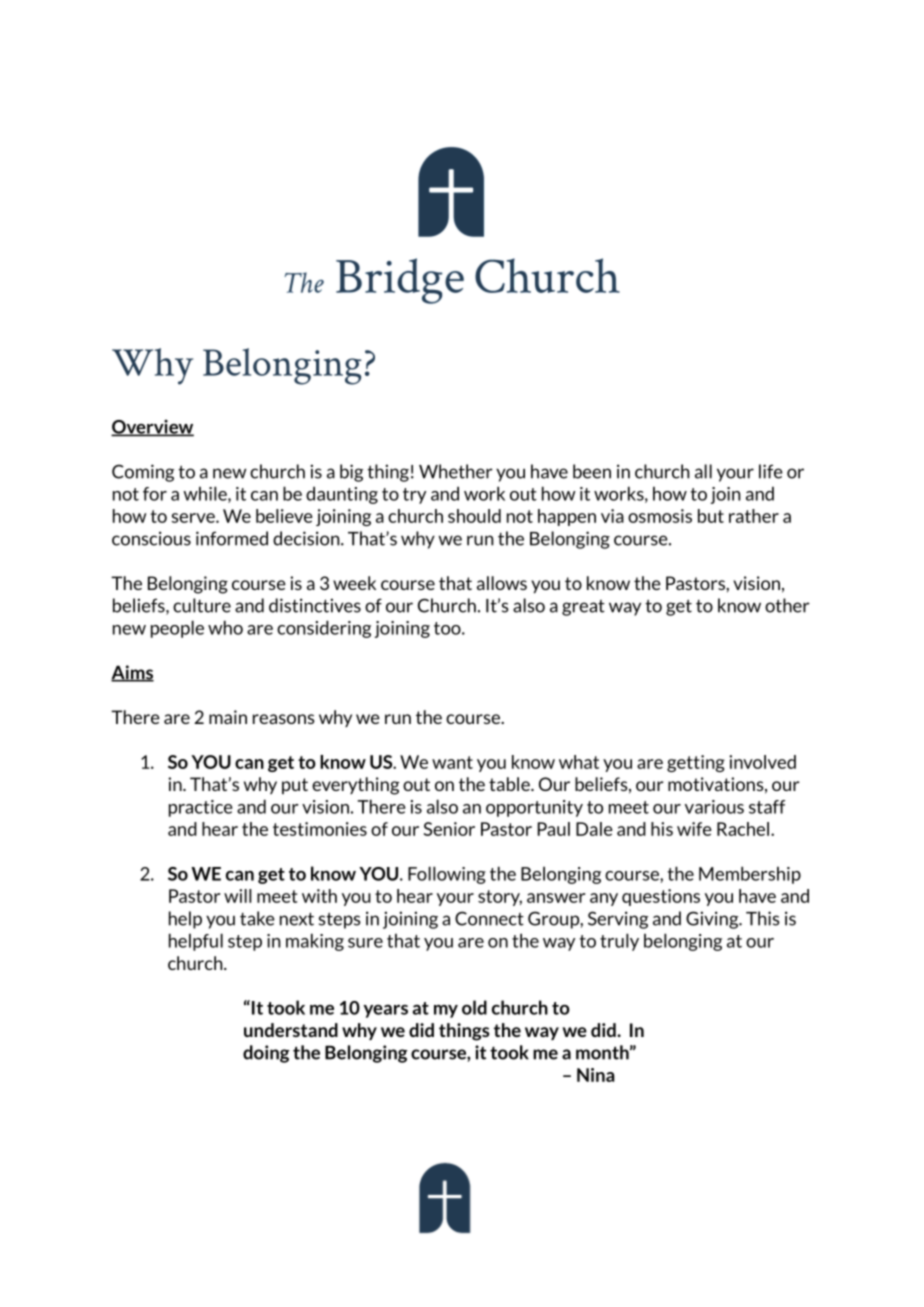  Describe the element at coordinates (714, 807) in the screenshot. I see `various` at that location.
